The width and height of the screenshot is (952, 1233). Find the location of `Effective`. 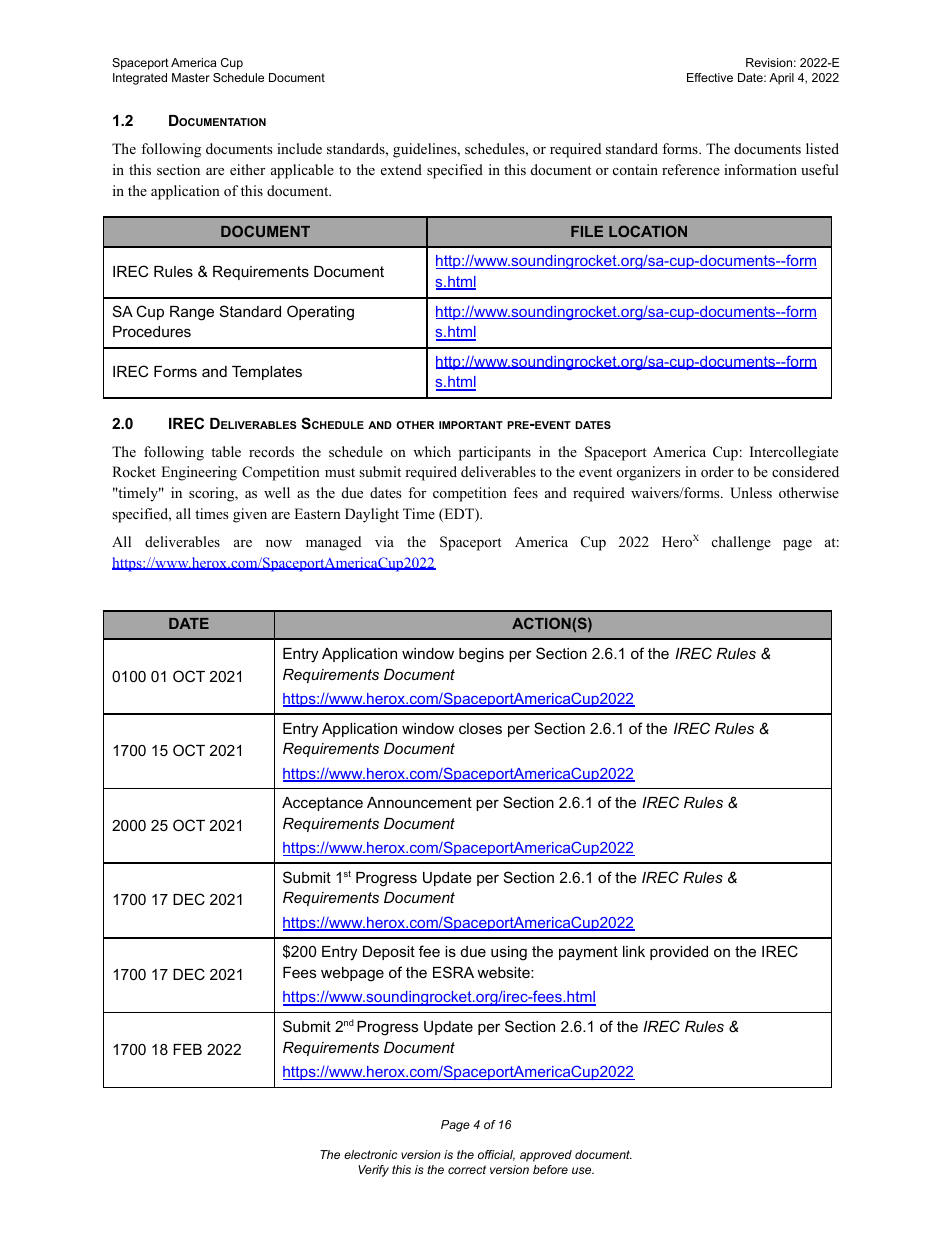

Effective is located at coordinates (710, 77).
